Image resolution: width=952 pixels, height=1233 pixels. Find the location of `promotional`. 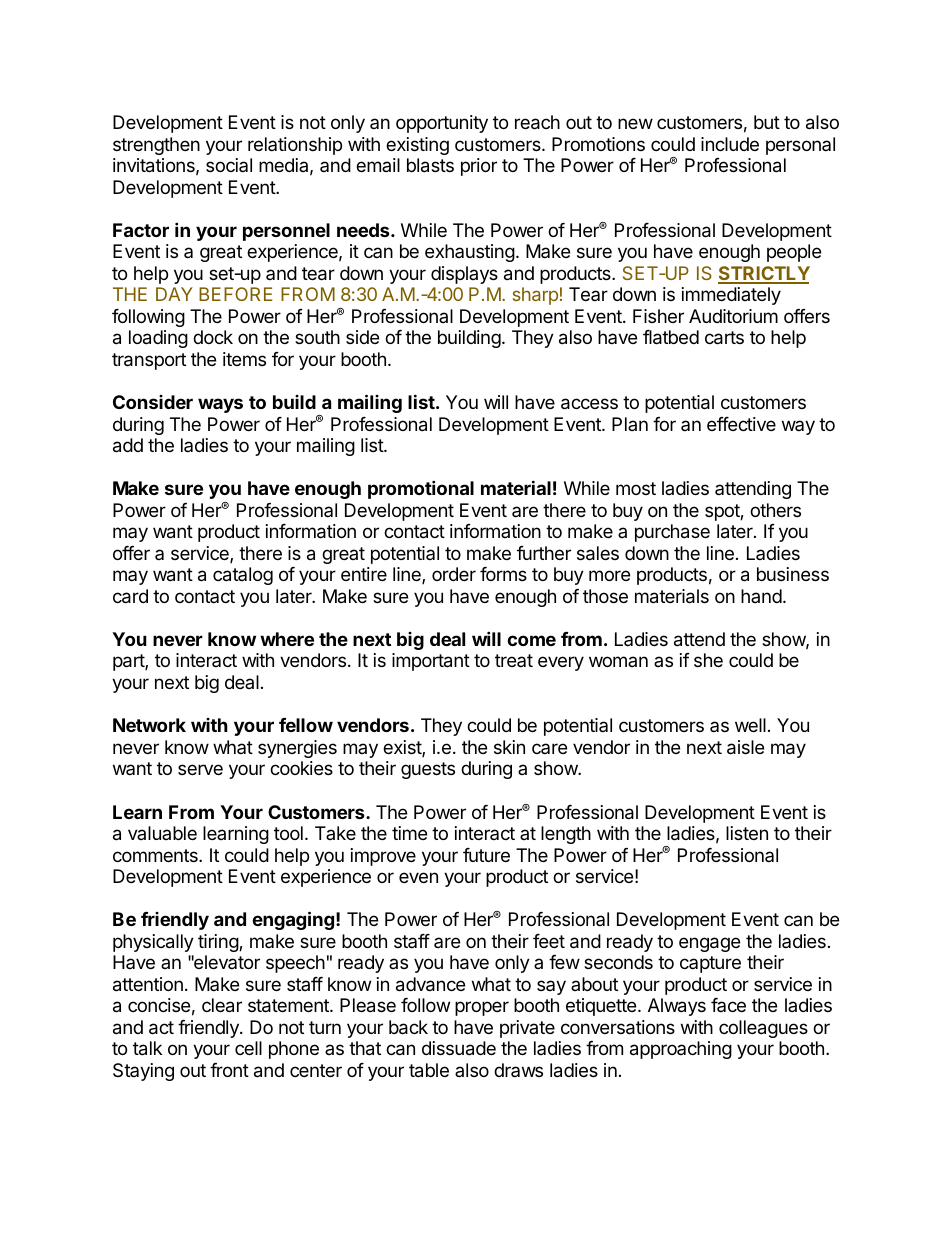

promotional is located at coordinates (421, 489).
